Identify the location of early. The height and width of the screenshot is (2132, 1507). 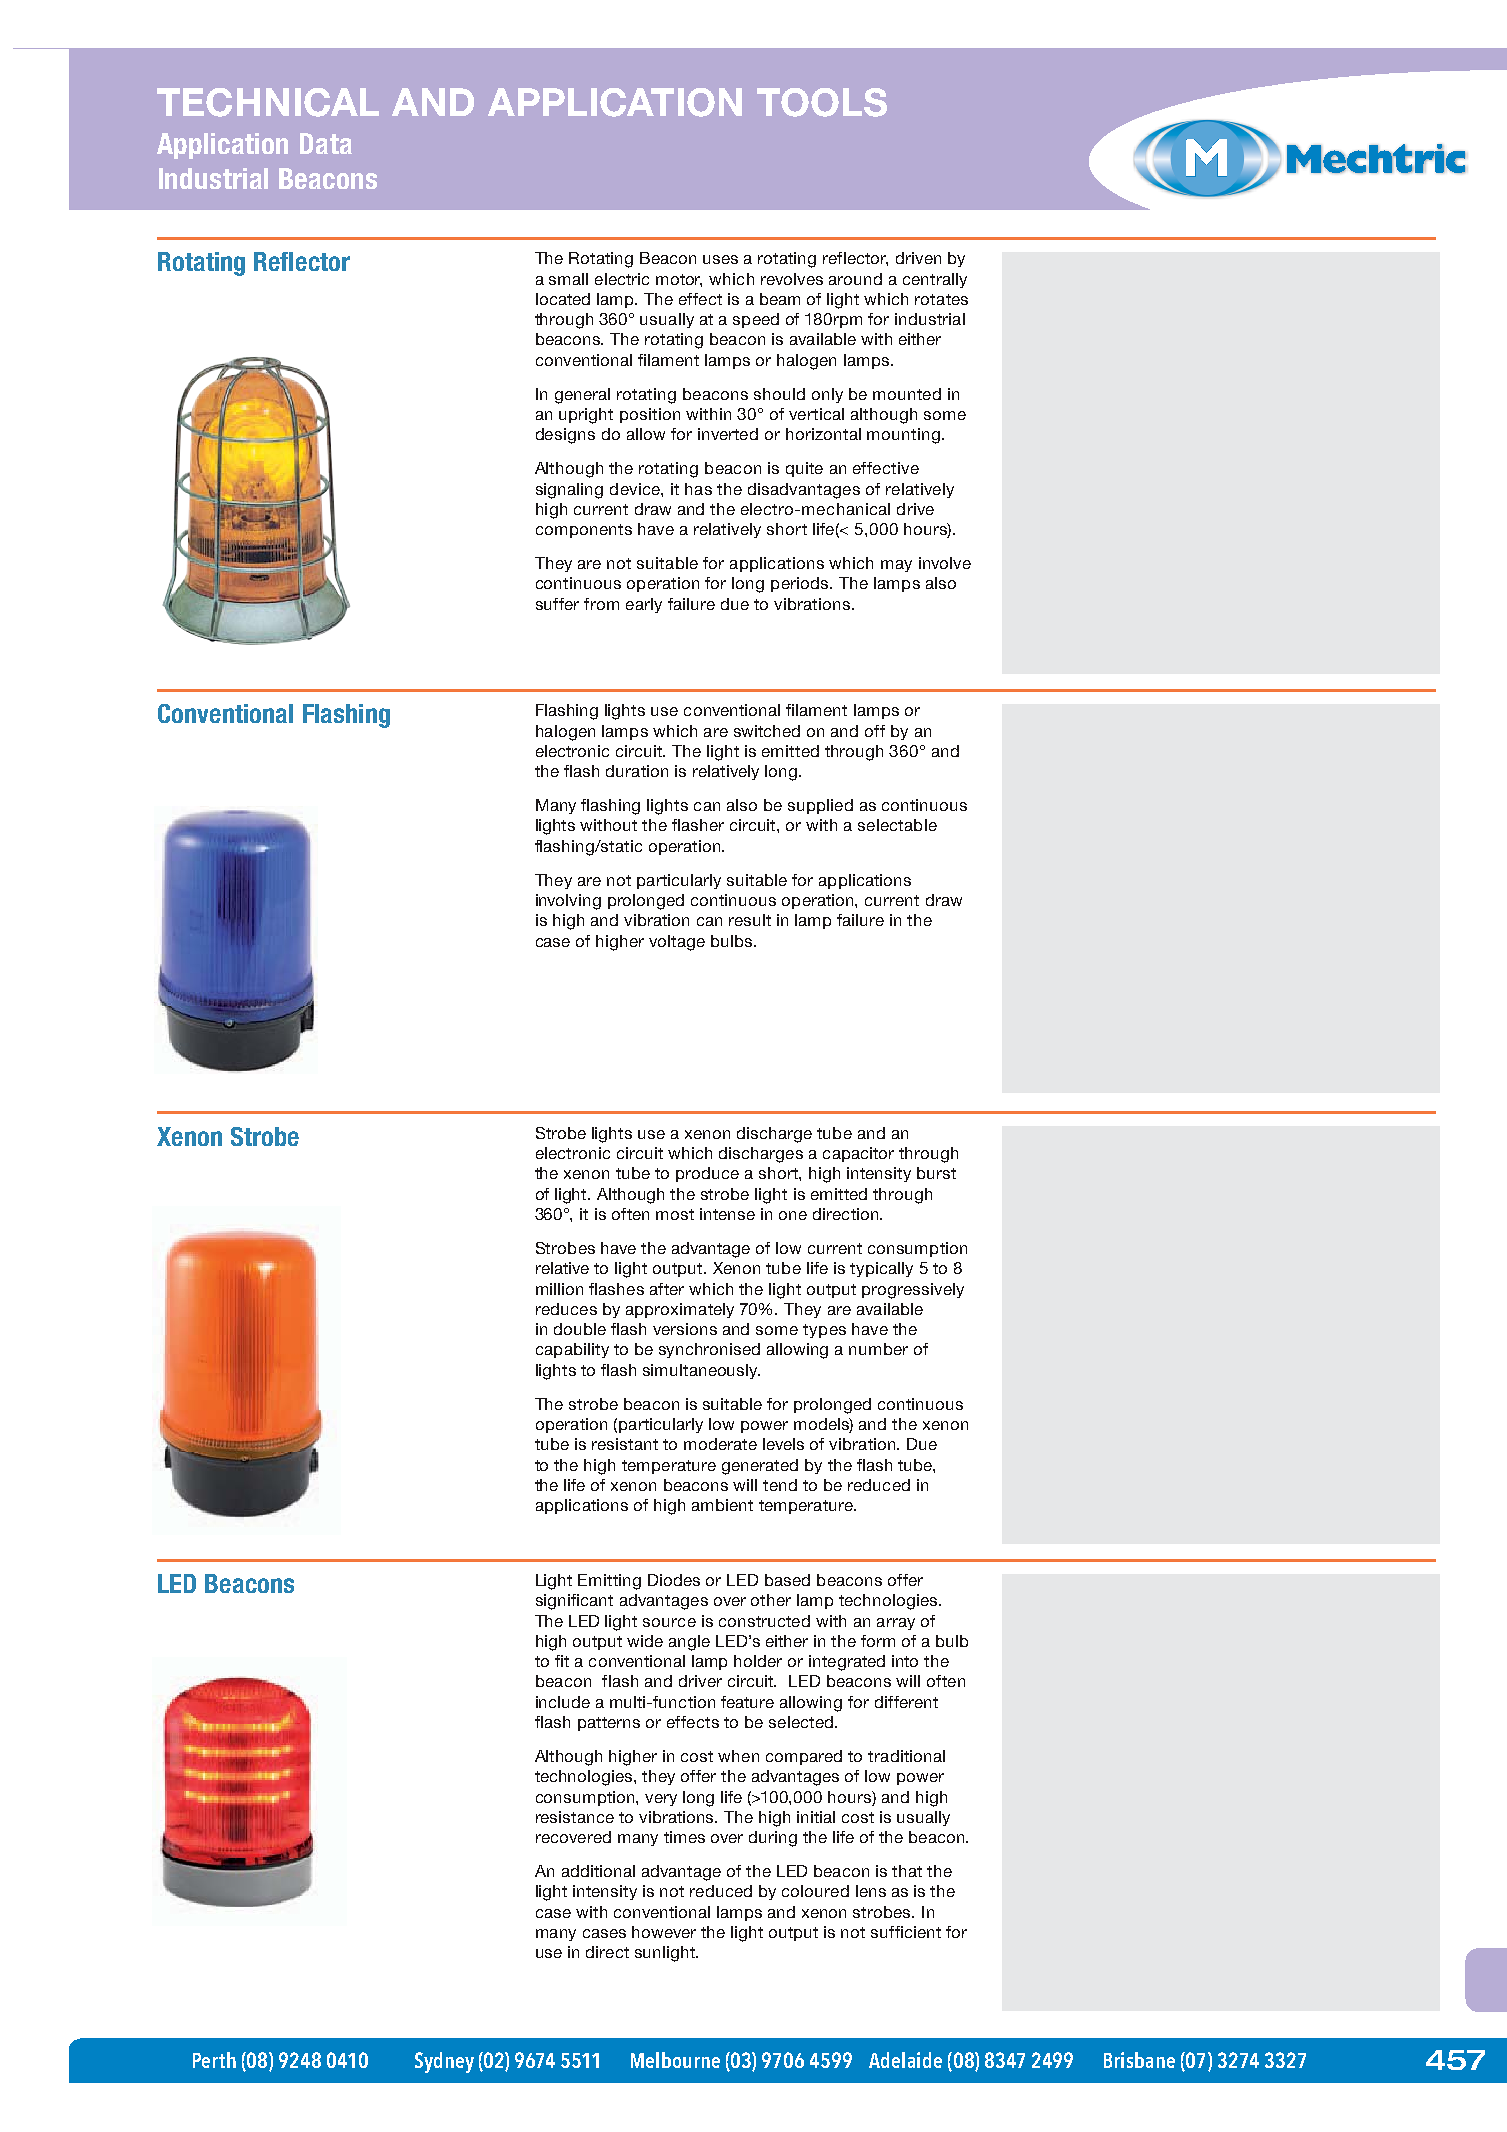
(644, 605).
